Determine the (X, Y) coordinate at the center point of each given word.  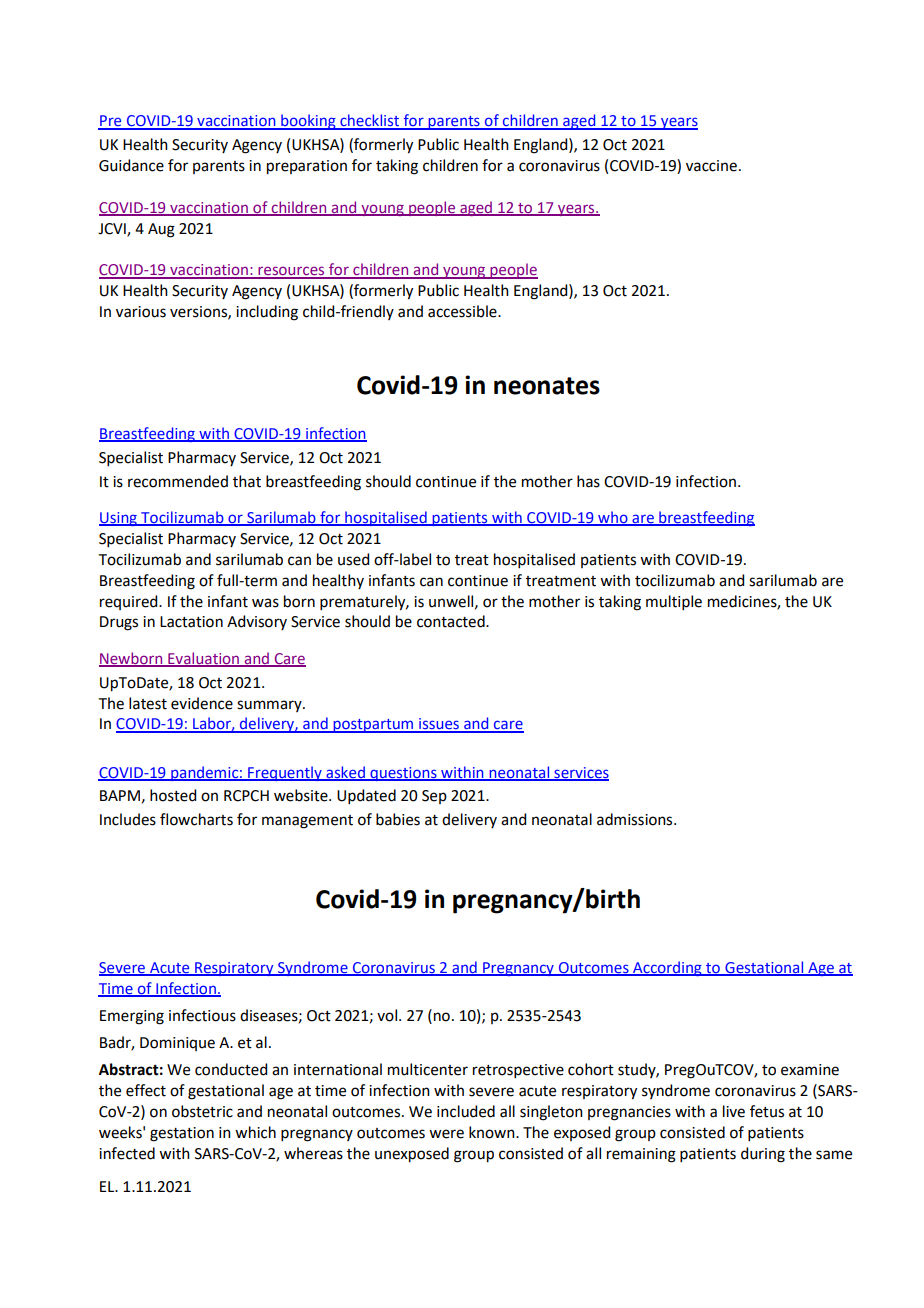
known (493, 1132)
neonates (547, 386)
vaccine (711, 166)
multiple (674, 602)
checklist (370, 121)
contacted (452, 621)
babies (398, 819)
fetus (767, 1111)
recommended (178, 481)
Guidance (131, 165)
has (588, 481)
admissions (636, 819)
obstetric (202, 1111)
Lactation (191, 622)
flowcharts (196, 819)
